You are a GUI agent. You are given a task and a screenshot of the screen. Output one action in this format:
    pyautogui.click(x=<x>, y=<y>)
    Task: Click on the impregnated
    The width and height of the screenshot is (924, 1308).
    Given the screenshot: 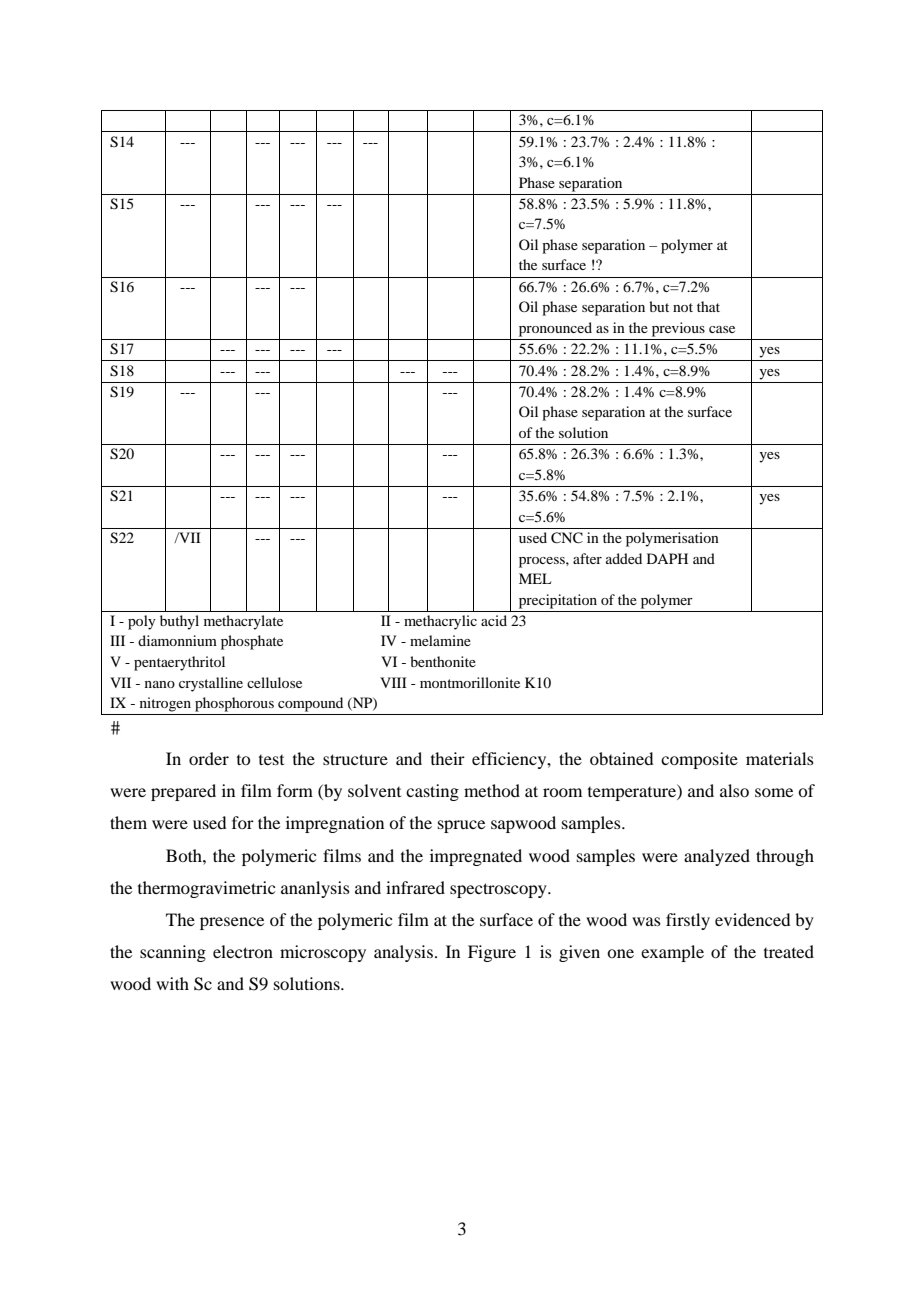 What is the action you would take?
    pyautogui.click(x=476, y=857)
